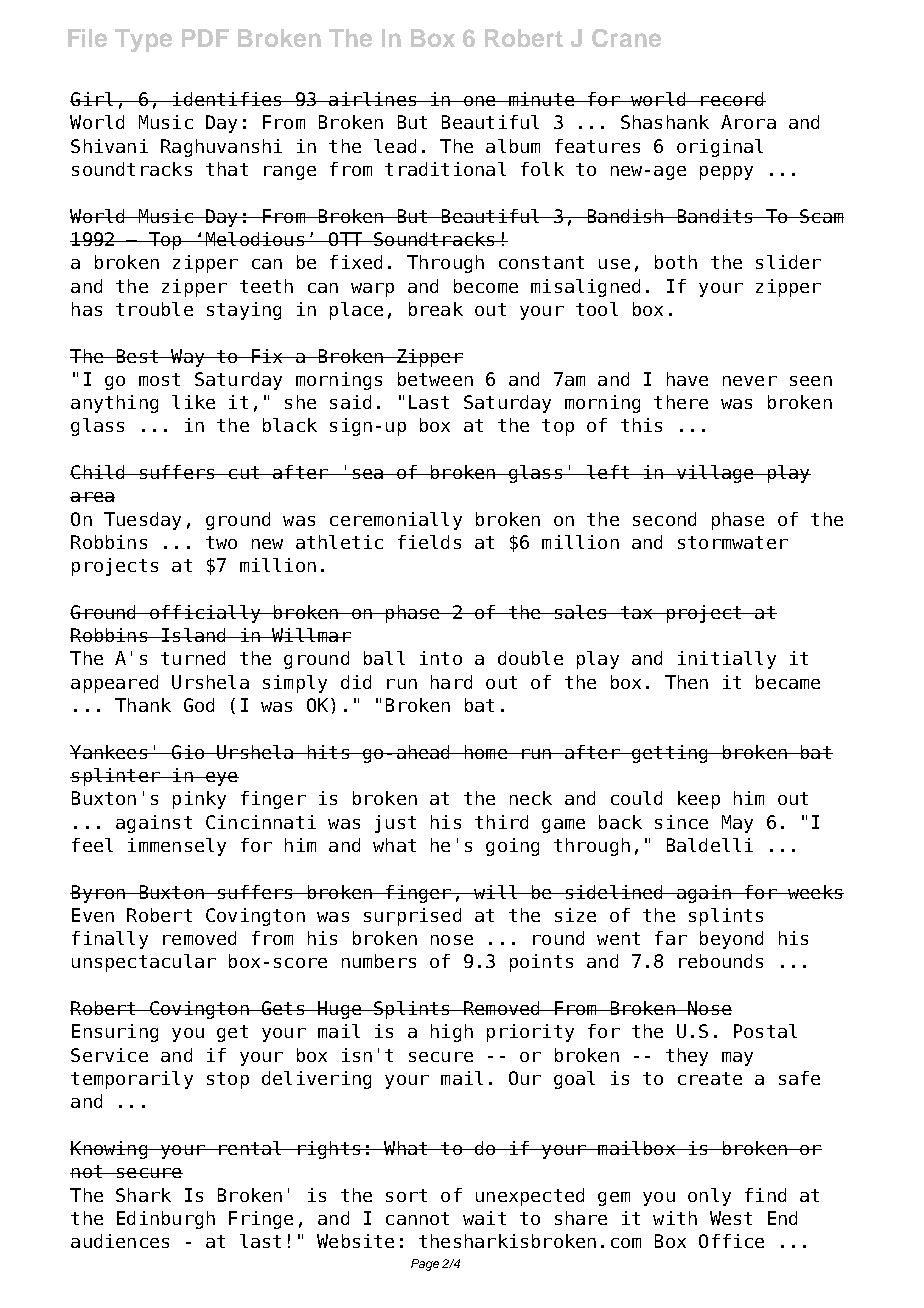  I want to click on turned, so click(193, 658).
